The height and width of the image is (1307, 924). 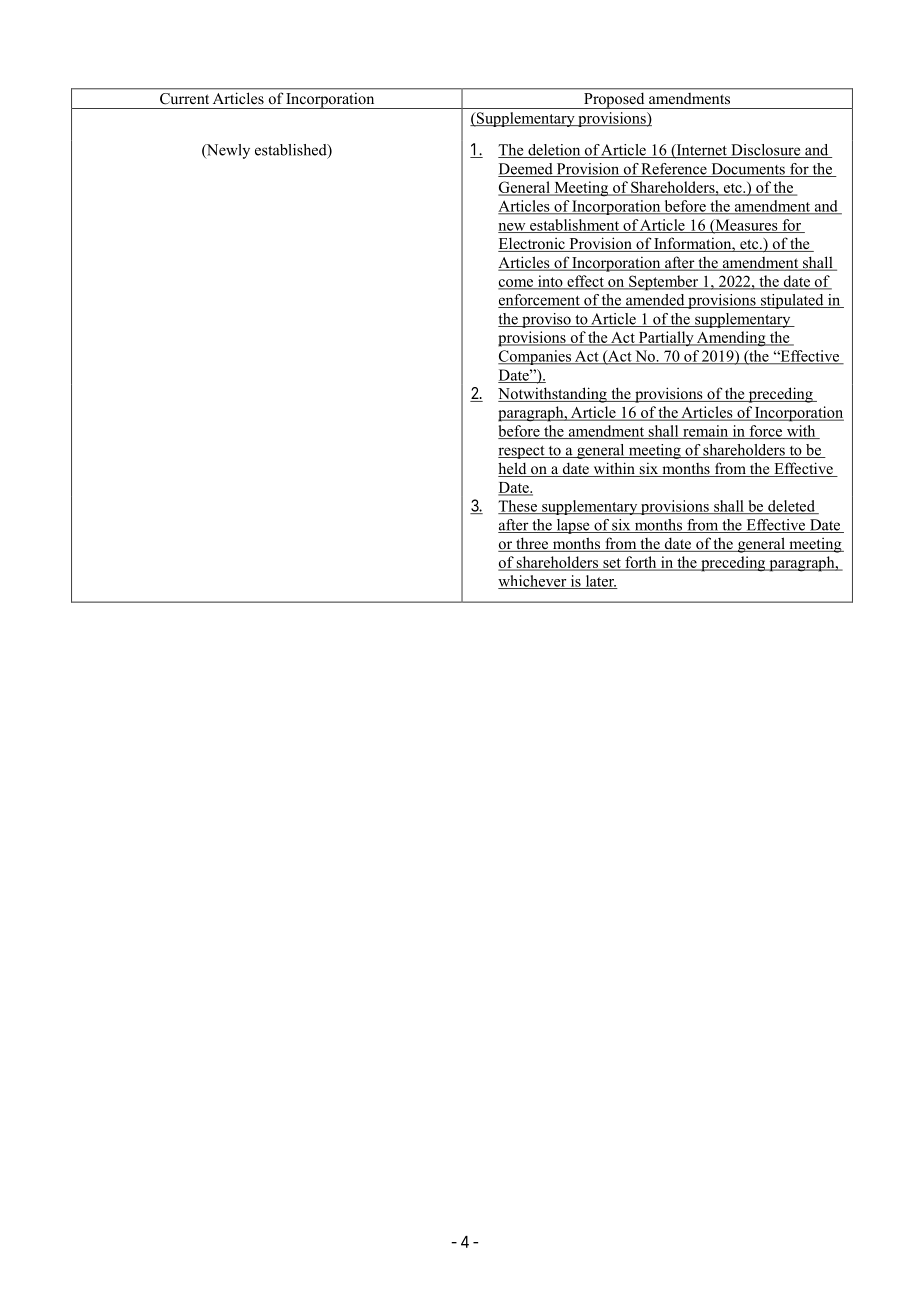 I want to click on Electronic, so click(x=532, y=244).
